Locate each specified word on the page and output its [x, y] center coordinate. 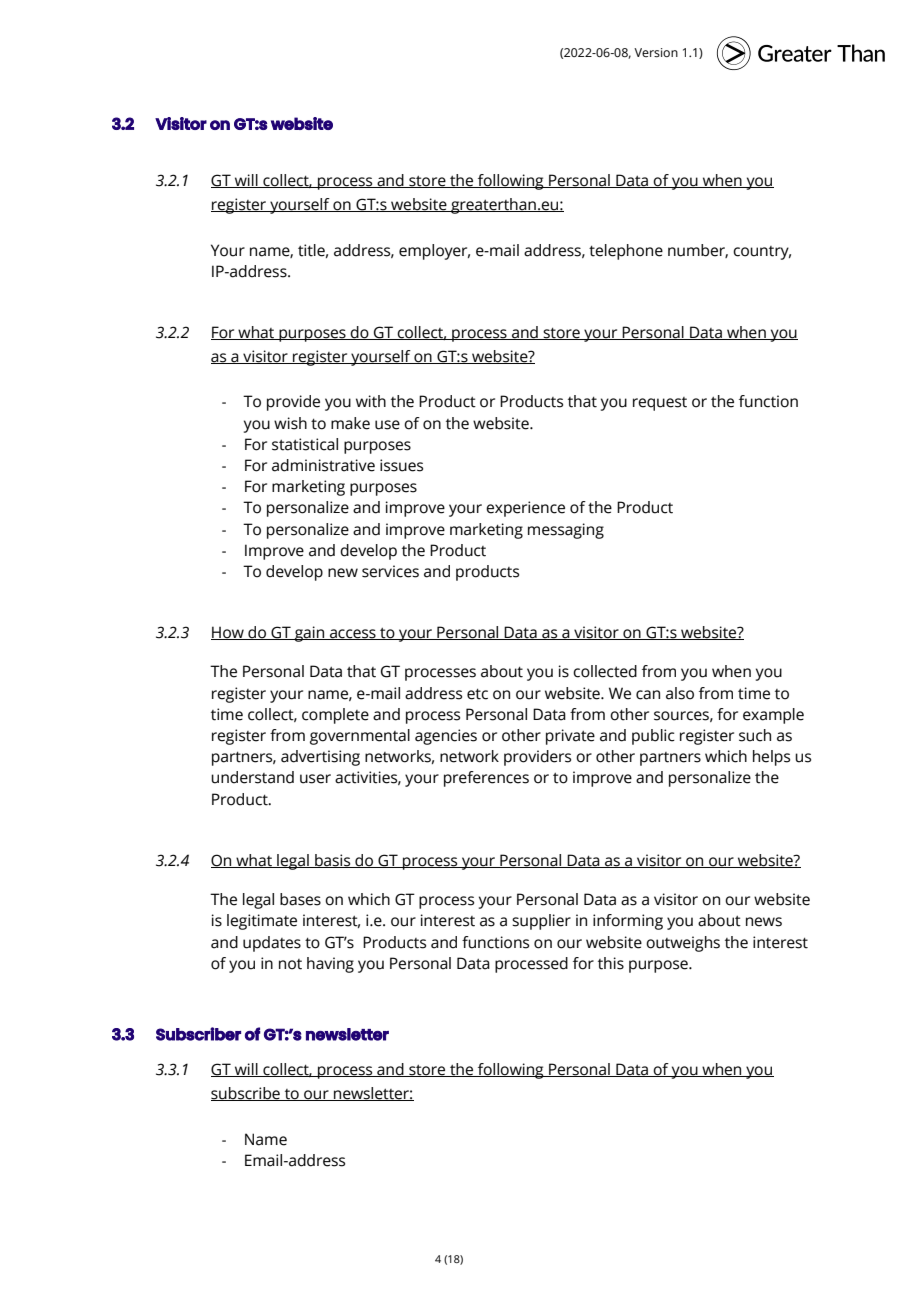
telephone [626, 252]
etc [477, 694]
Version [656, 53]
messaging [566, 531]
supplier [541, 922]
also [680, 693]
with [371, 401]
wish [290, 423]
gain [310, 634]
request [660, 404]
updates [272, 944]
